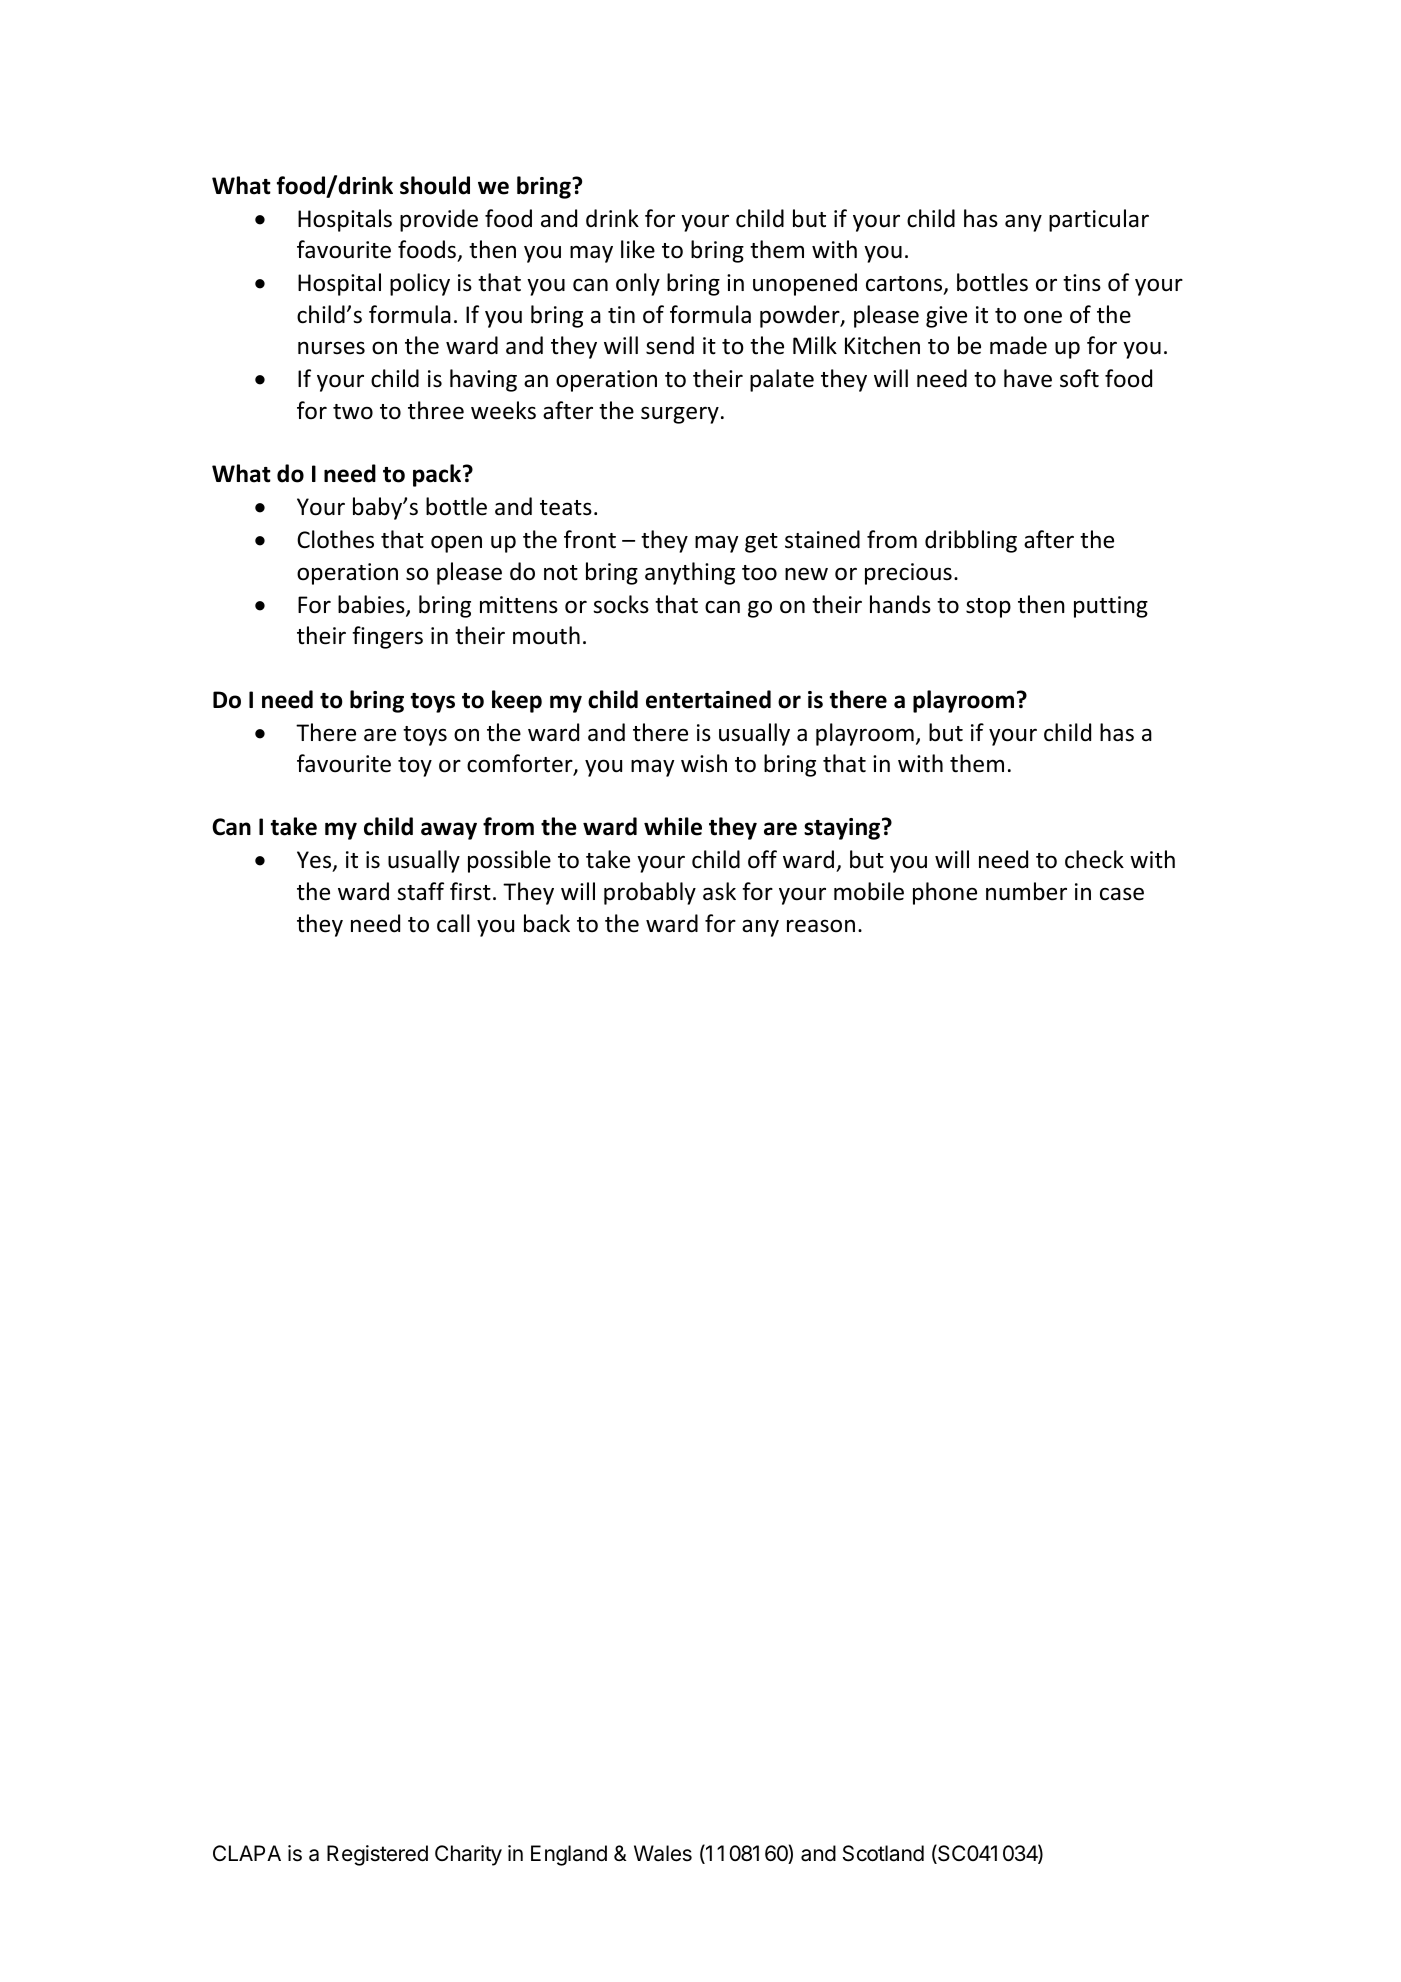 This screenshot has width=1401, height=1982. Describe the element at coordinates (821, 926) in the screenshot. I see `reason` at that location.
